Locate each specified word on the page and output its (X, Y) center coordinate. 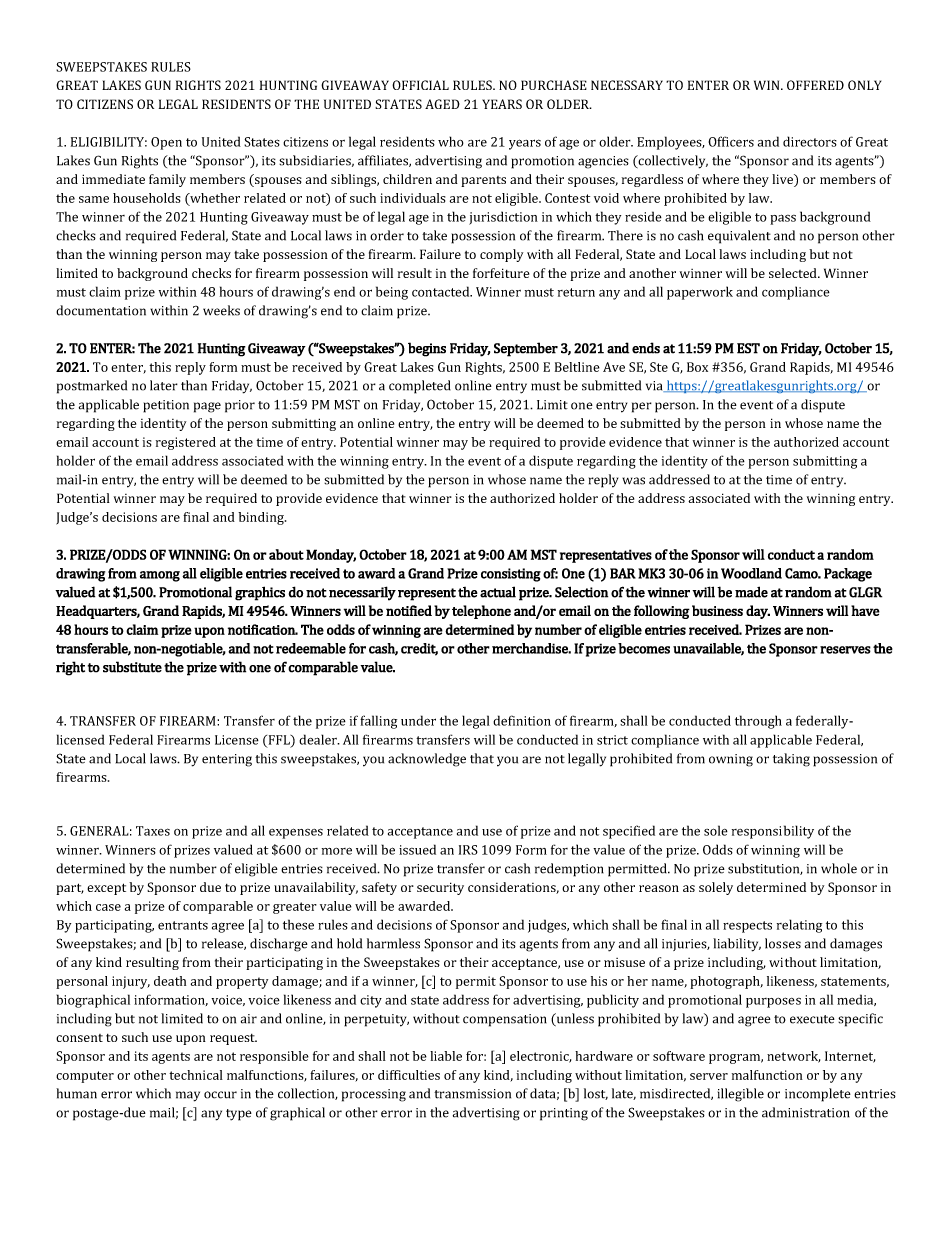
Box (697, 367)
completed (420, 387)
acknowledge (427, 760)
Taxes (153, 831)
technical (196, 1075)
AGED (442, 104)
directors (810, 141)
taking (791, 760)
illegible (741, 1095)
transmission (472, 1094)
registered (186, 443)
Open (166, 143)
